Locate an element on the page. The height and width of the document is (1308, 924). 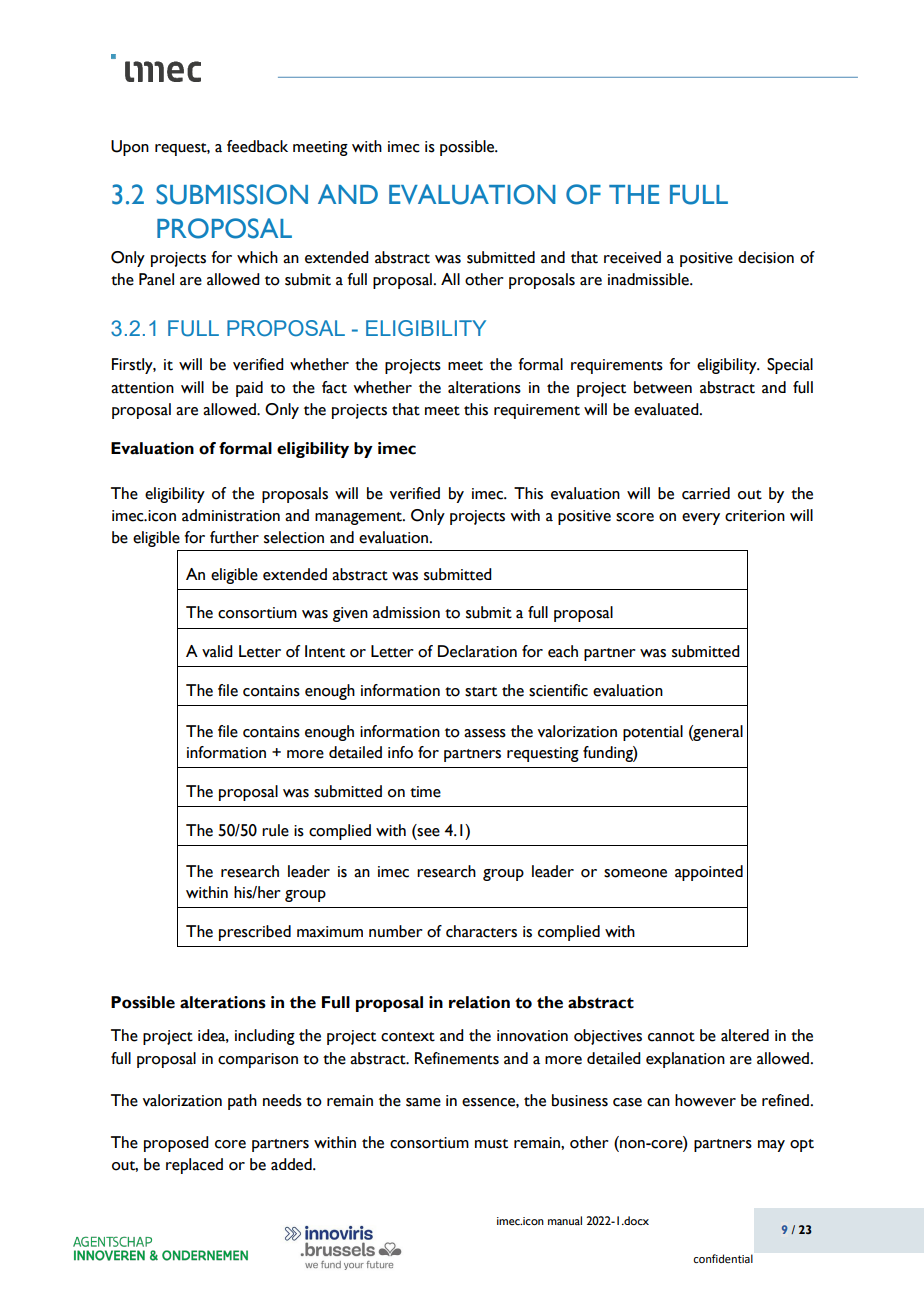
management is located at coordinates (359, 518).
